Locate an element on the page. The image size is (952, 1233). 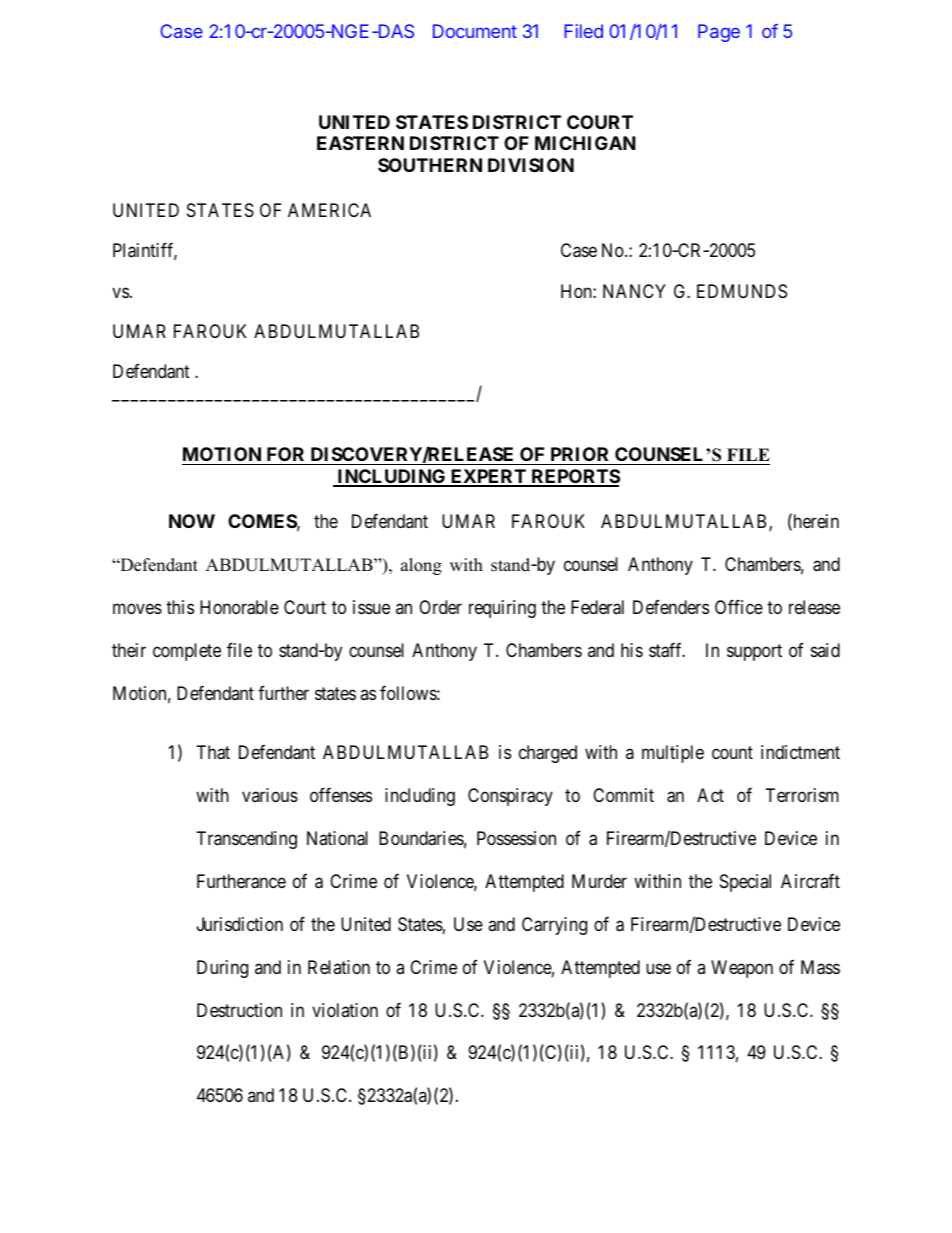
Office is located at coordinates (739, 607).
